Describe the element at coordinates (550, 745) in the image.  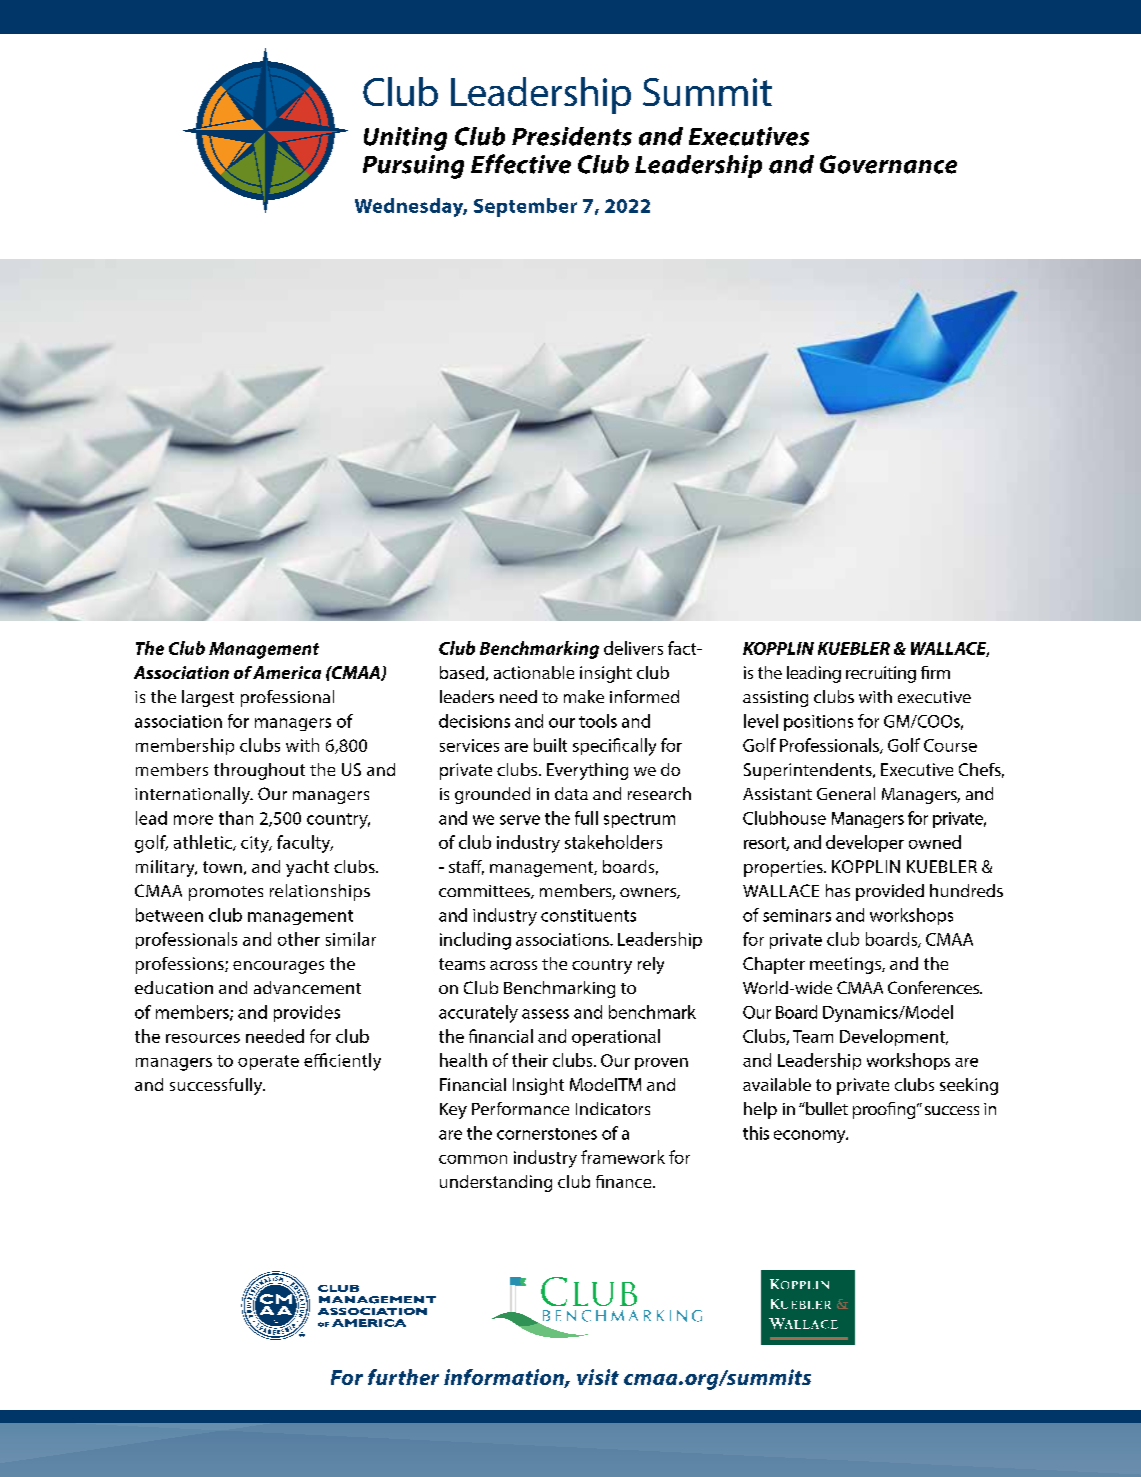
I see `built` at that location.
